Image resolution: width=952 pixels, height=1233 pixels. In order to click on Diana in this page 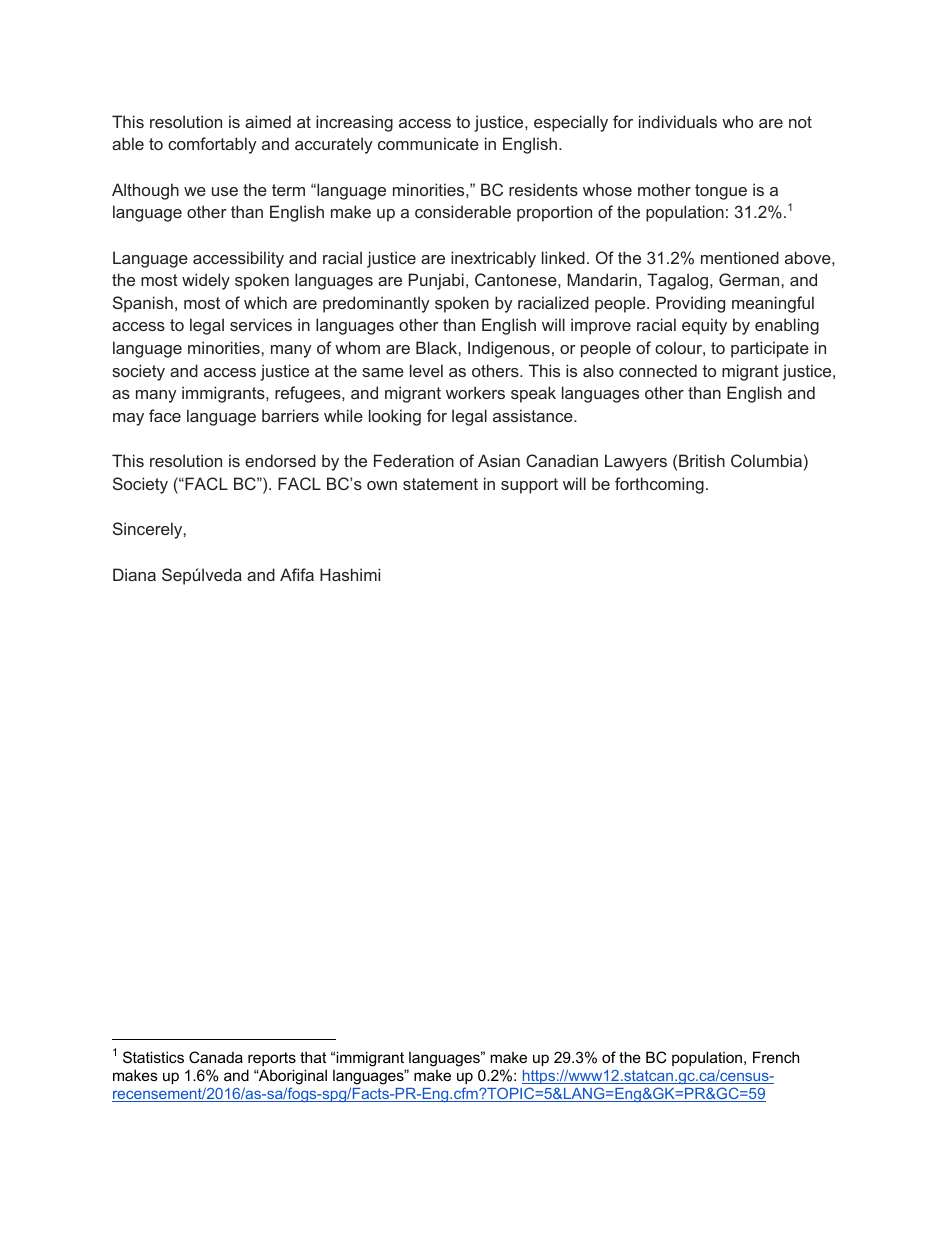, I will do `click(134, 574)`.
